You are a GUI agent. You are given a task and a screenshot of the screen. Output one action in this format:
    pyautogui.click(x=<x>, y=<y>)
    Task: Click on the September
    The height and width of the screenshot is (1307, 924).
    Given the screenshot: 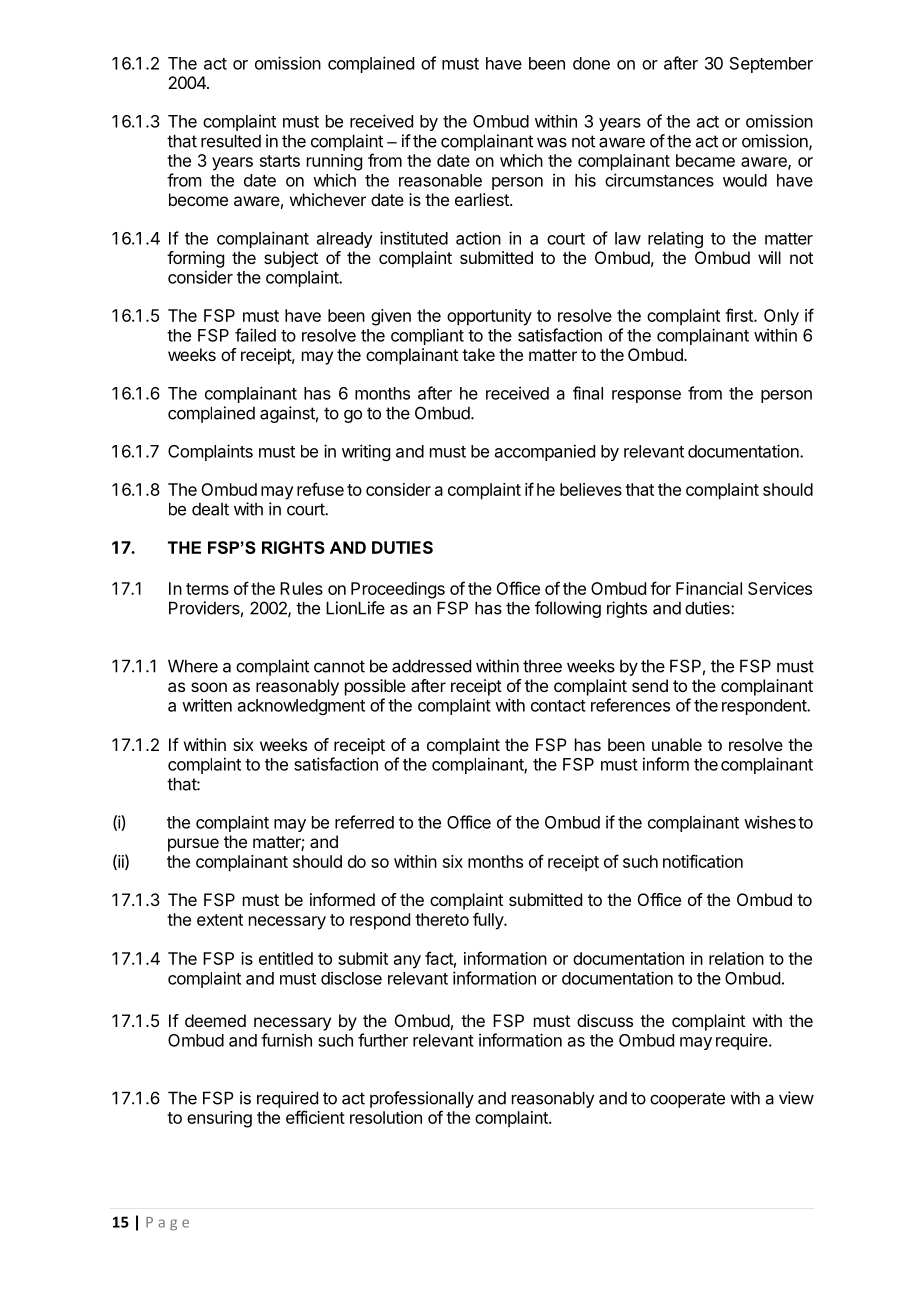 What is the action you would take?
    pyautogui.click(x=771, y=65)
